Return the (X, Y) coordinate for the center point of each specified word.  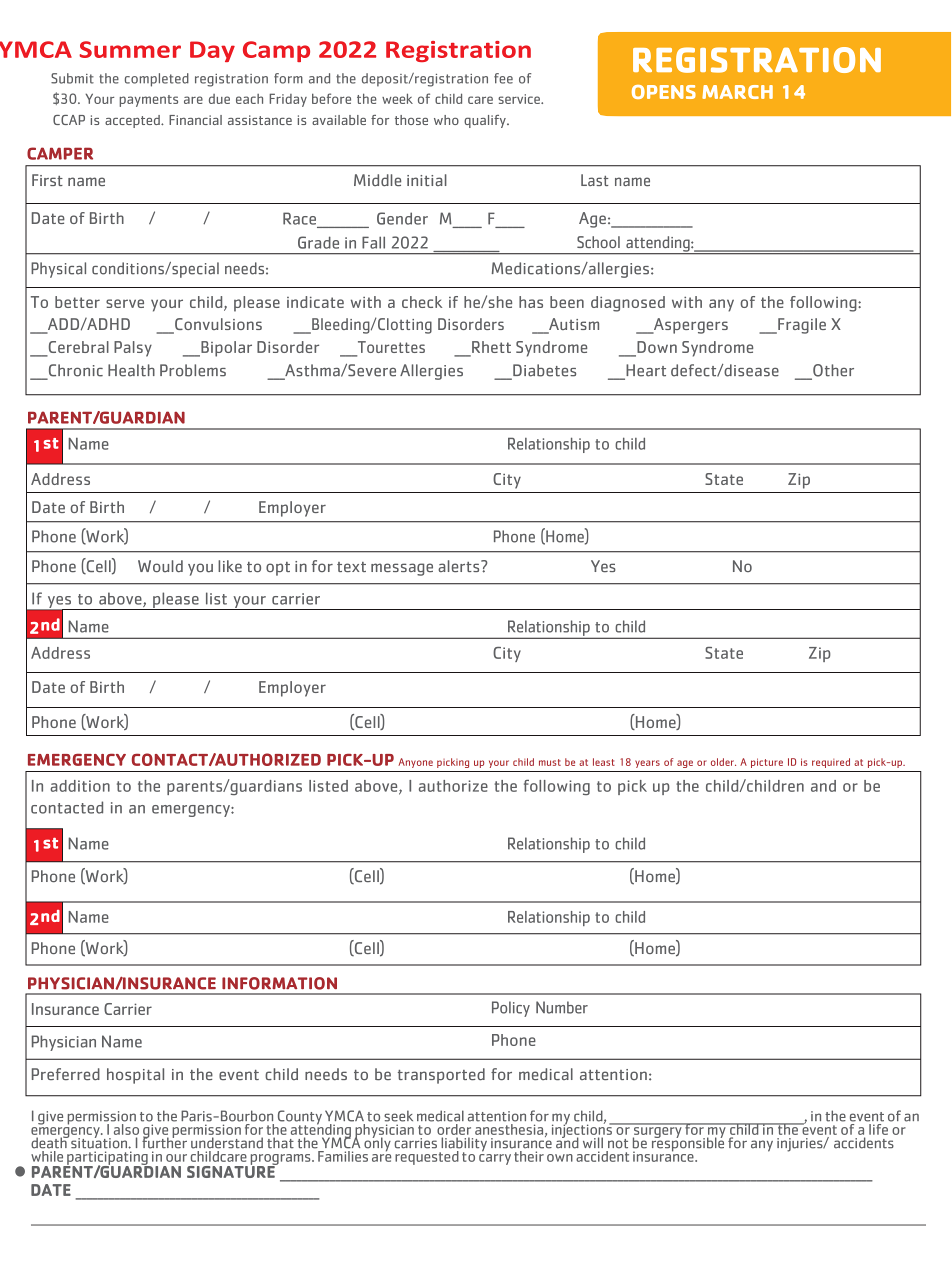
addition (80, 786)
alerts (460, 566)
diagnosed (628, 304)
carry (495, 1159)
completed (157, 80)
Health (131, 370)
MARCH (737, 92)
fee (503, 78)
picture (767, 763)
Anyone (415, 763)
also (126, 1129)
